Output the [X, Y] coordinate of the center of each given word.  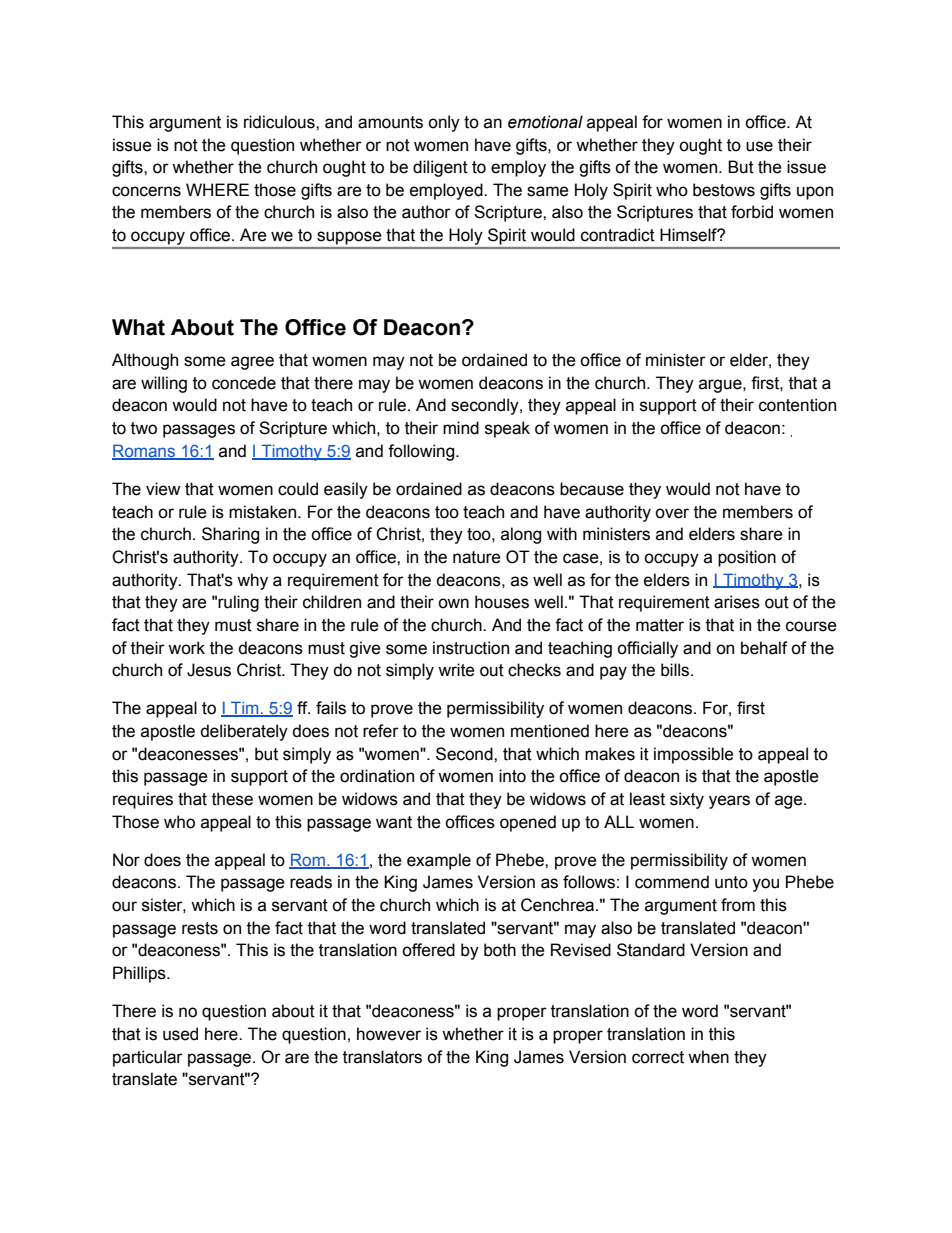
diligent [440, 168]
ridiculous [280, 122]
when [708, 1057]
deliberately [244, 732]
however [389, 1034]
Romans [145, 451]
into [512, 776]
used [180, 1034]
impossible [694, 755]
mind [461, 428]
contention [797, 405]
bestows [724, 190]
